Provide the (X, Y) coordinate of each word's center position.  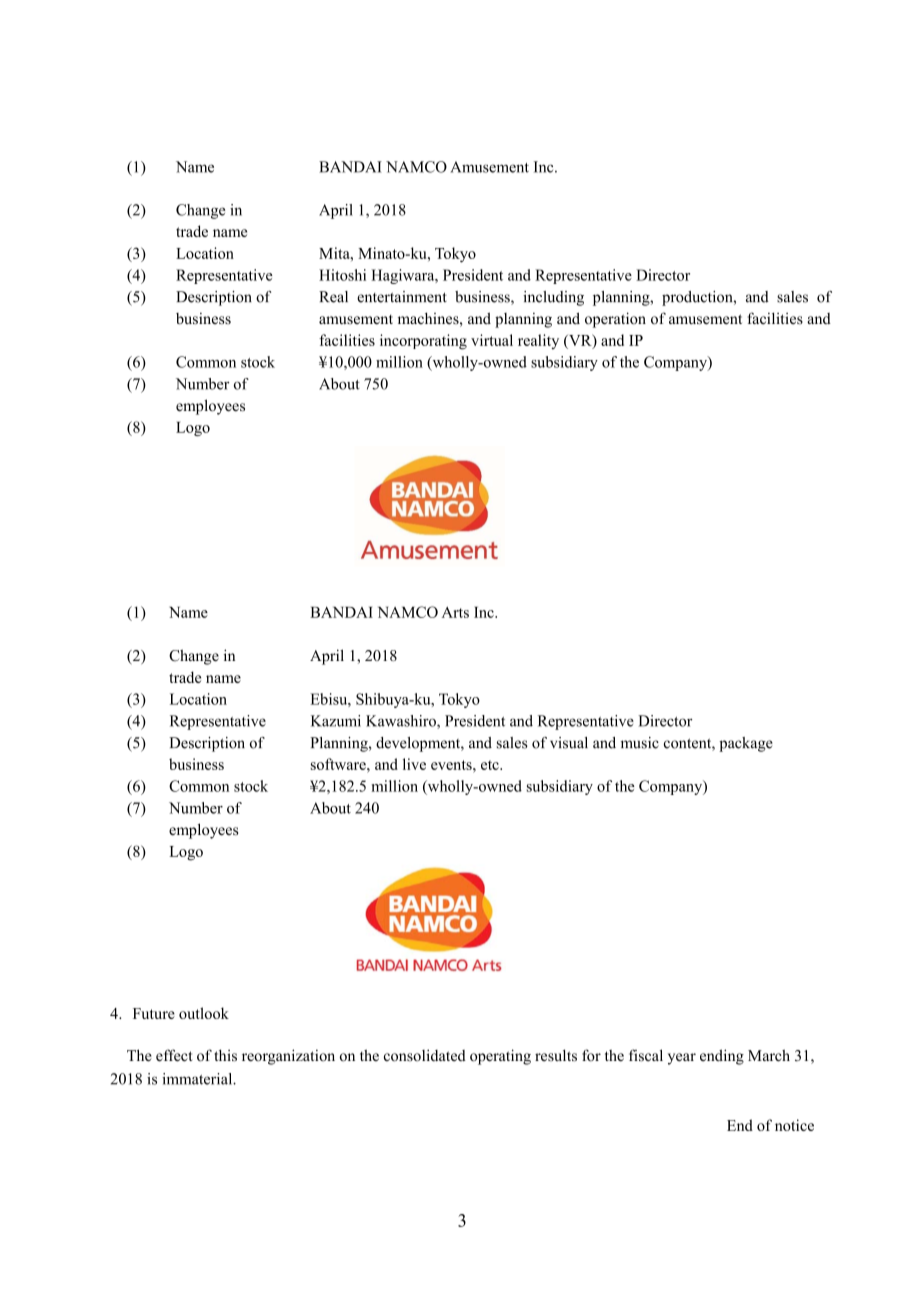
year (682, 1059)
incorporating (423, 342)
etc (491, 765)
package (746, 744)
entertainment (402, 297)
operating (500, 1057)
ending (722, 1057)
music (640, 743)
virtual (492, 340)
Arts (455, 612)
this (225, 1055)
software (339, 764)
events (452, 765)
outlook (204, 1013)
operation (615, 320)
